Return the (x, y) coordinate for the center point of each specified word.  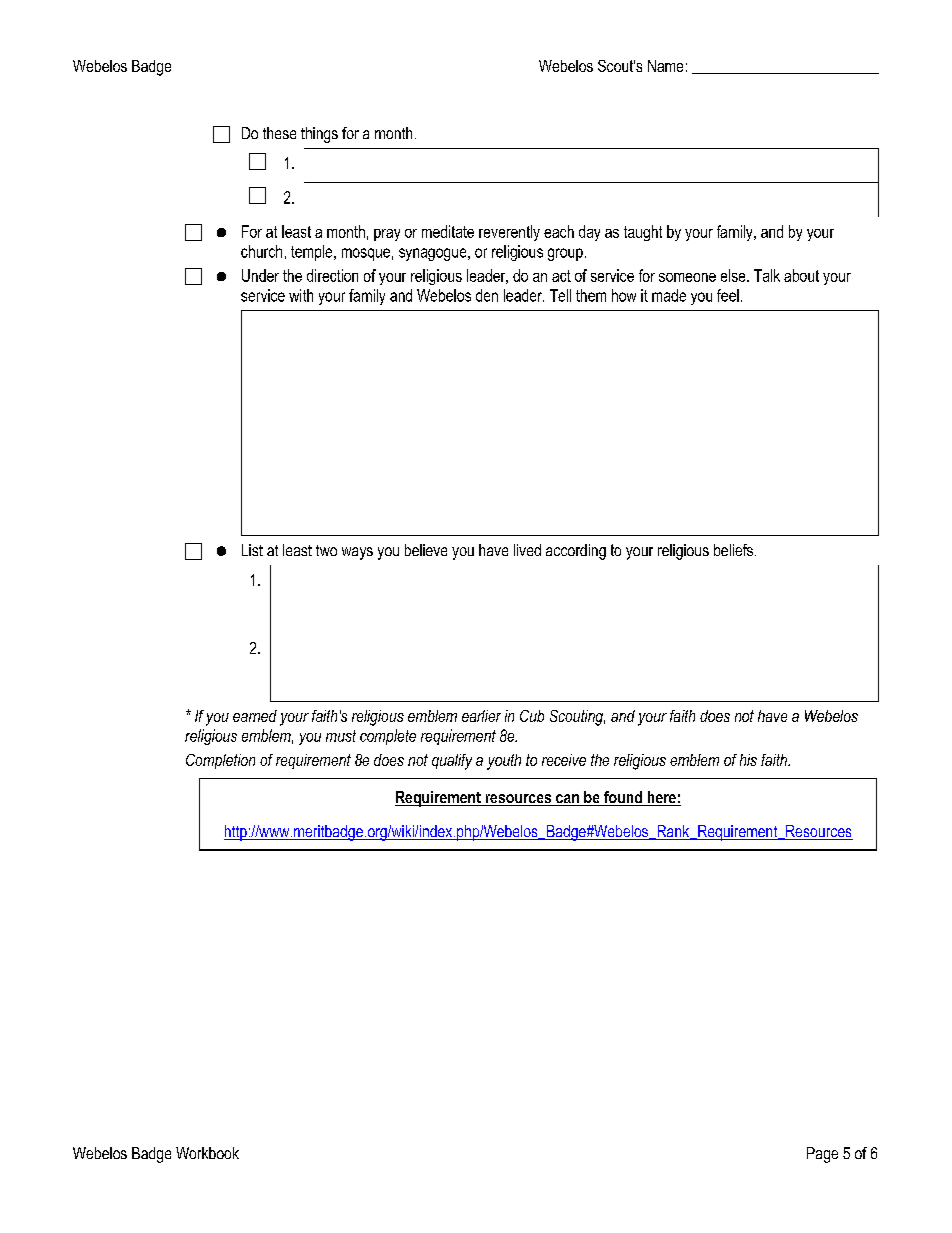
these (279, 133)
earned (255, 716)
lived (527, 550)
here (661, 798)
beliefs (735, 550)
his (748, 760)
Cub (532, 716)
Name (665, 66)
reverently (509, 233)
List (252, 550)
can (567, 800)
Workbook (207, 1153)
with (301, 295)
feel (728, 295)
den (487, 295)
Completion (220, 761)
